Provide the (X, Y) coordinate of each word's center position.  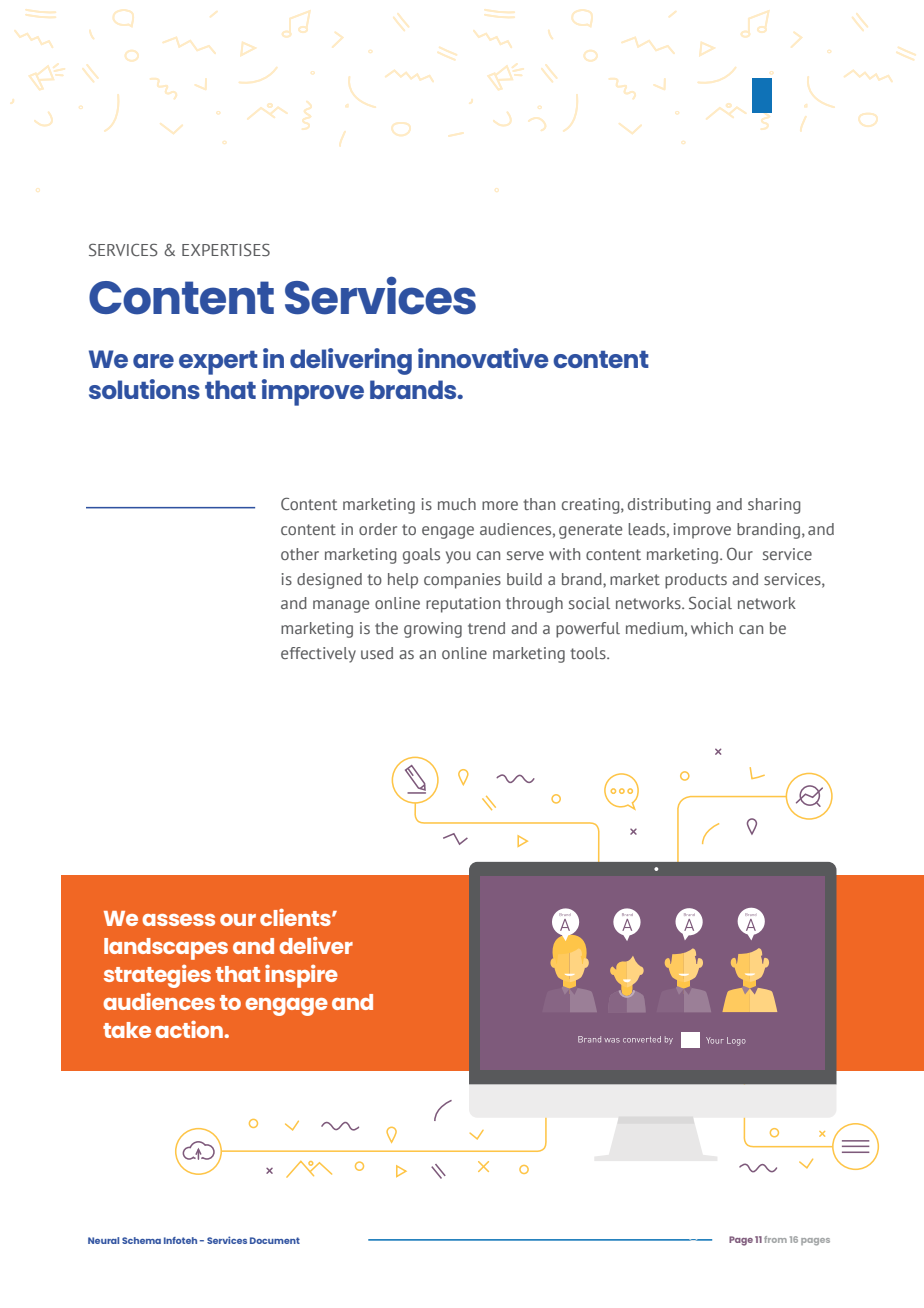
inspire (301, 976)
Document (275, 1240)
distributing (669, 506)
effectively (318, 655)
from (775, 1239)
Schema (141, 1240)
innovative (483, 358)
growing (433, 630)
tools (589, 653)
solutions (144, 389)
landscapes (166, 949)
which (712, 628)
